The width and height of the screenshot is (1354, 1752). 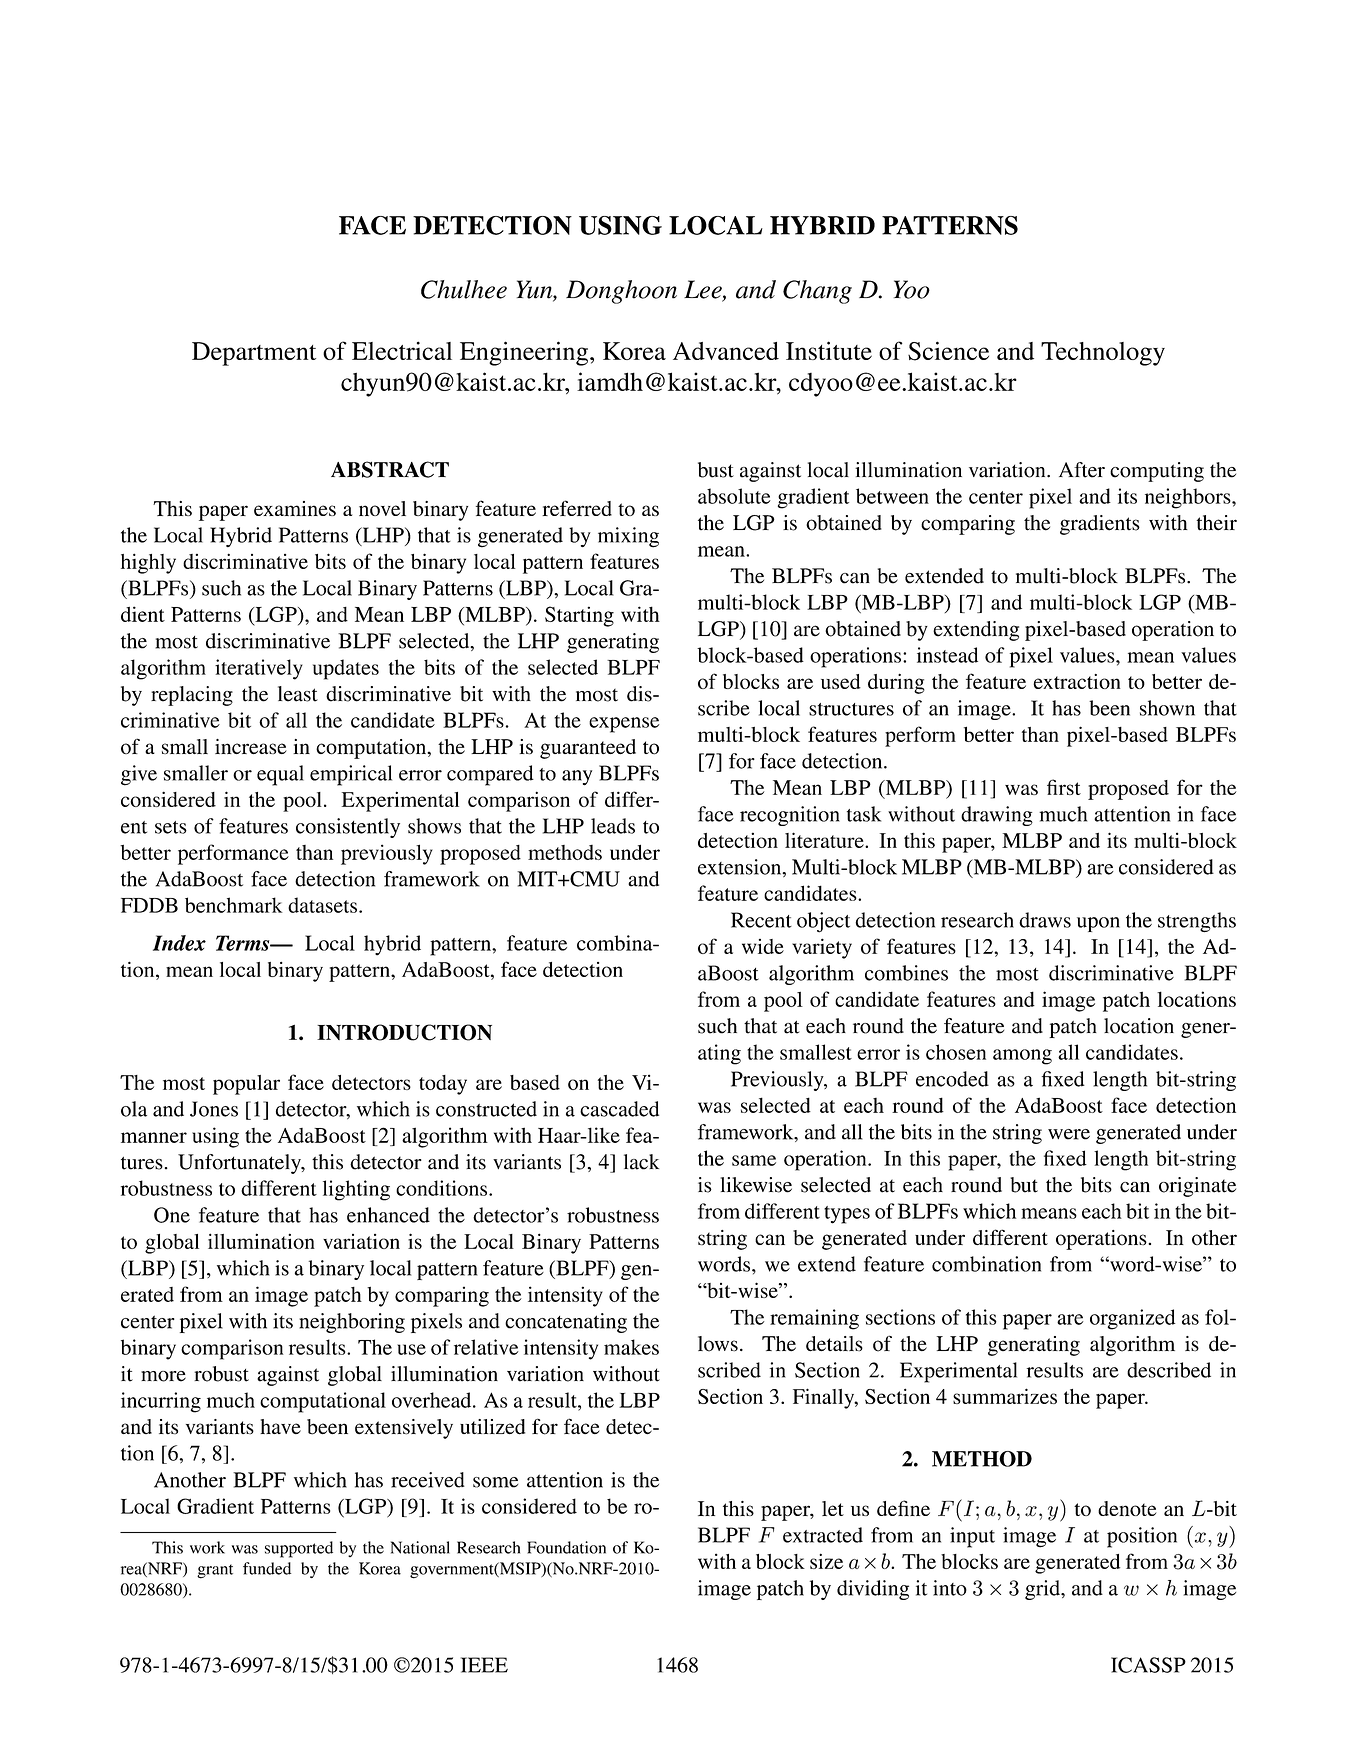 I want to click on Advanced, so click(x=726, y=351).
